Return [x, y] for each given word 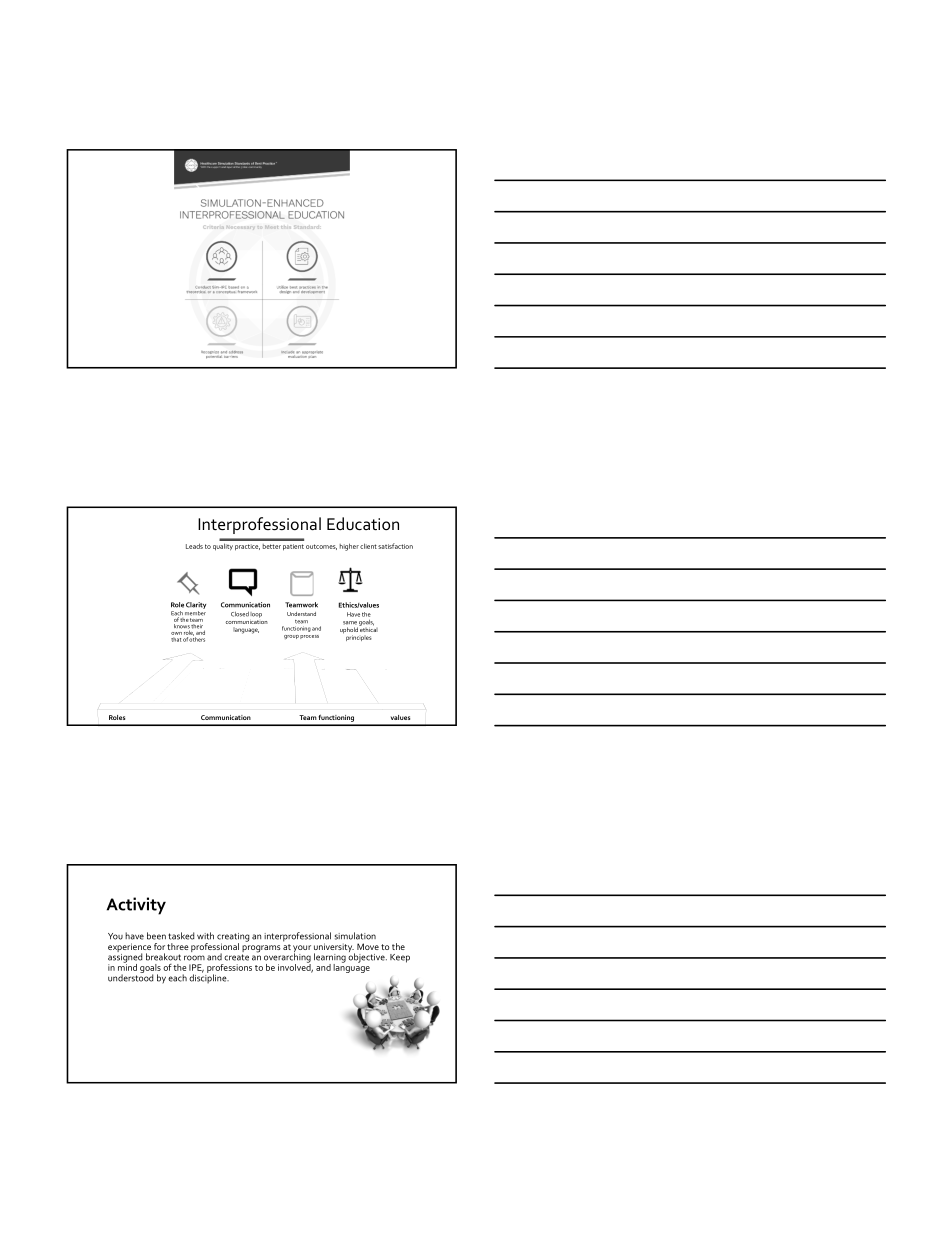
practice [247, 547]
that [176, 639]
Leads [194, 546]
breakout [163, 957]
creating [233, 938]
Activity [136, 906]
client [368, 546]
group [291, 637]
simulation [355, 936]
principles [359, 638]
